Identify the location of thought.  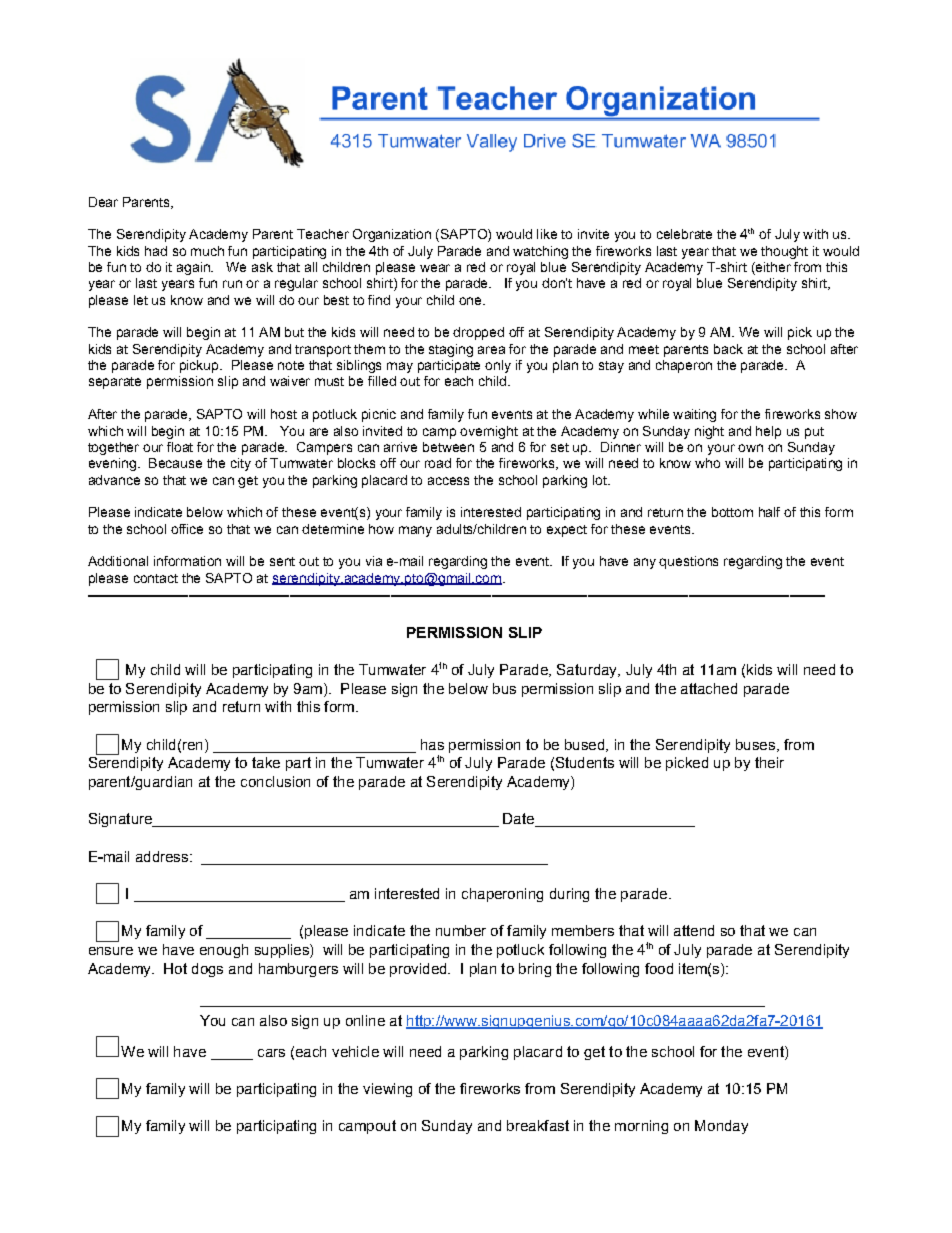
(784, 252).
